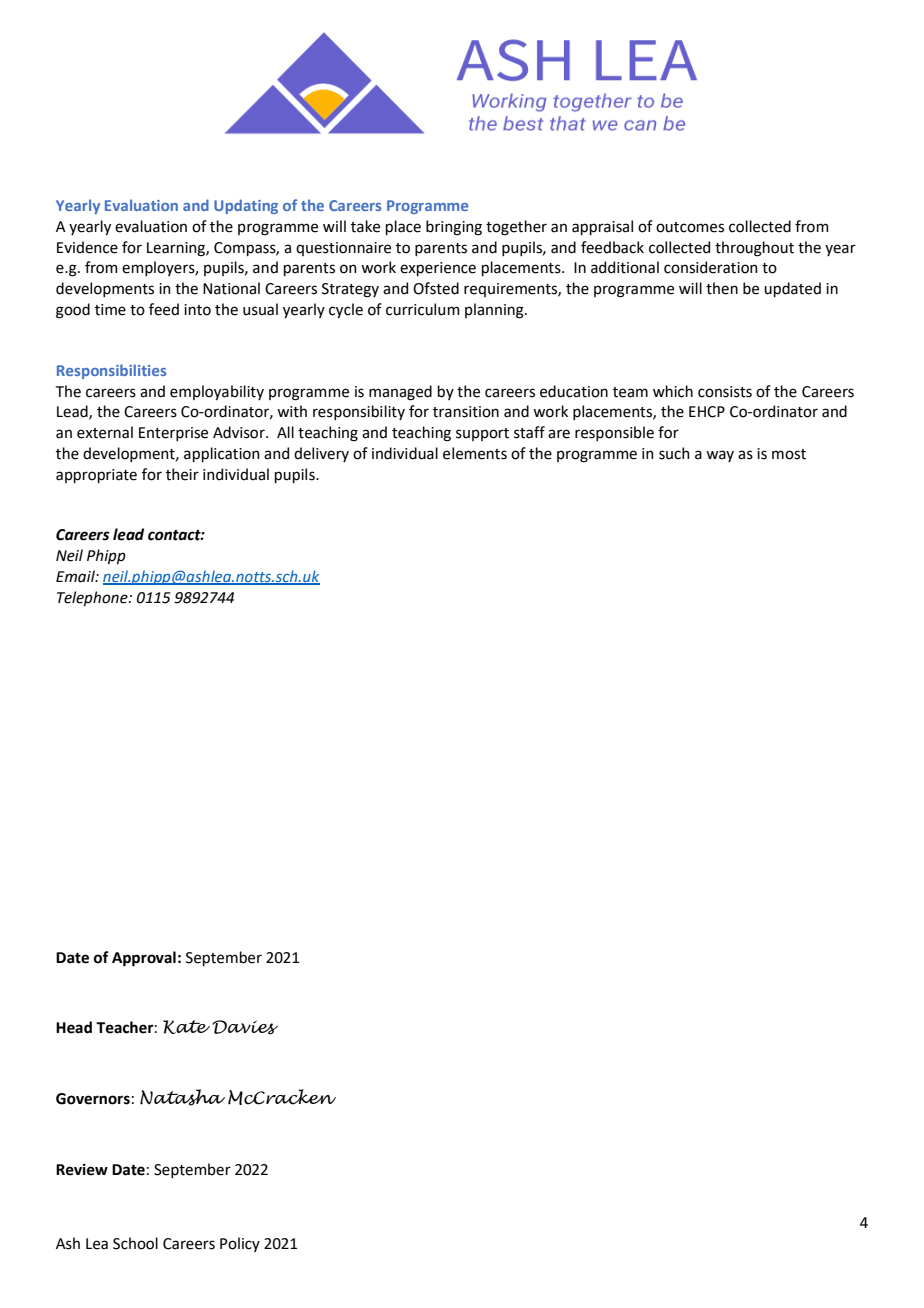  I want to click on outcomes, so click(690, 227).
